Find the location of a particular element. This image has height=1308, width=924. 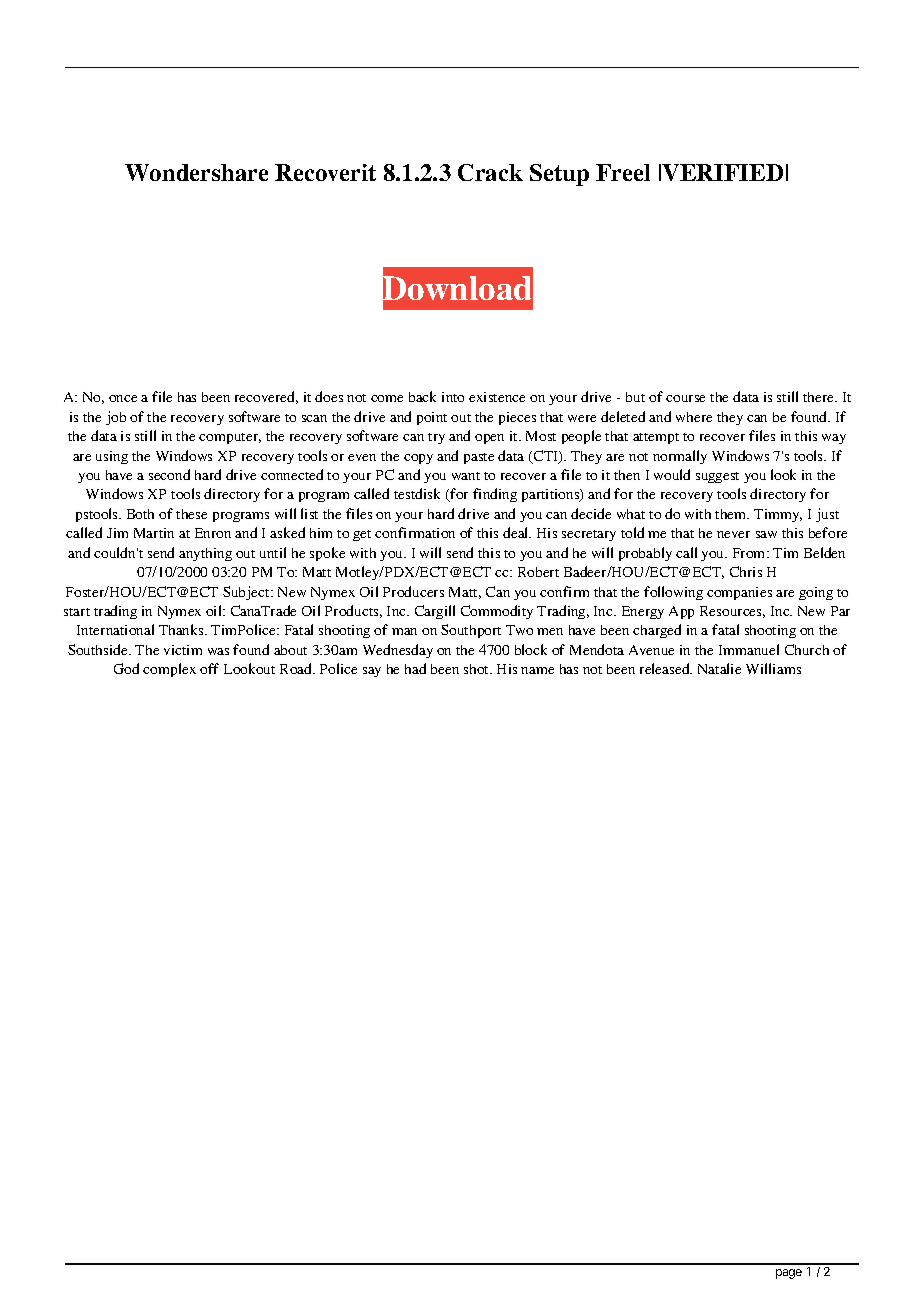

From is located at coordinates (750, 553).
